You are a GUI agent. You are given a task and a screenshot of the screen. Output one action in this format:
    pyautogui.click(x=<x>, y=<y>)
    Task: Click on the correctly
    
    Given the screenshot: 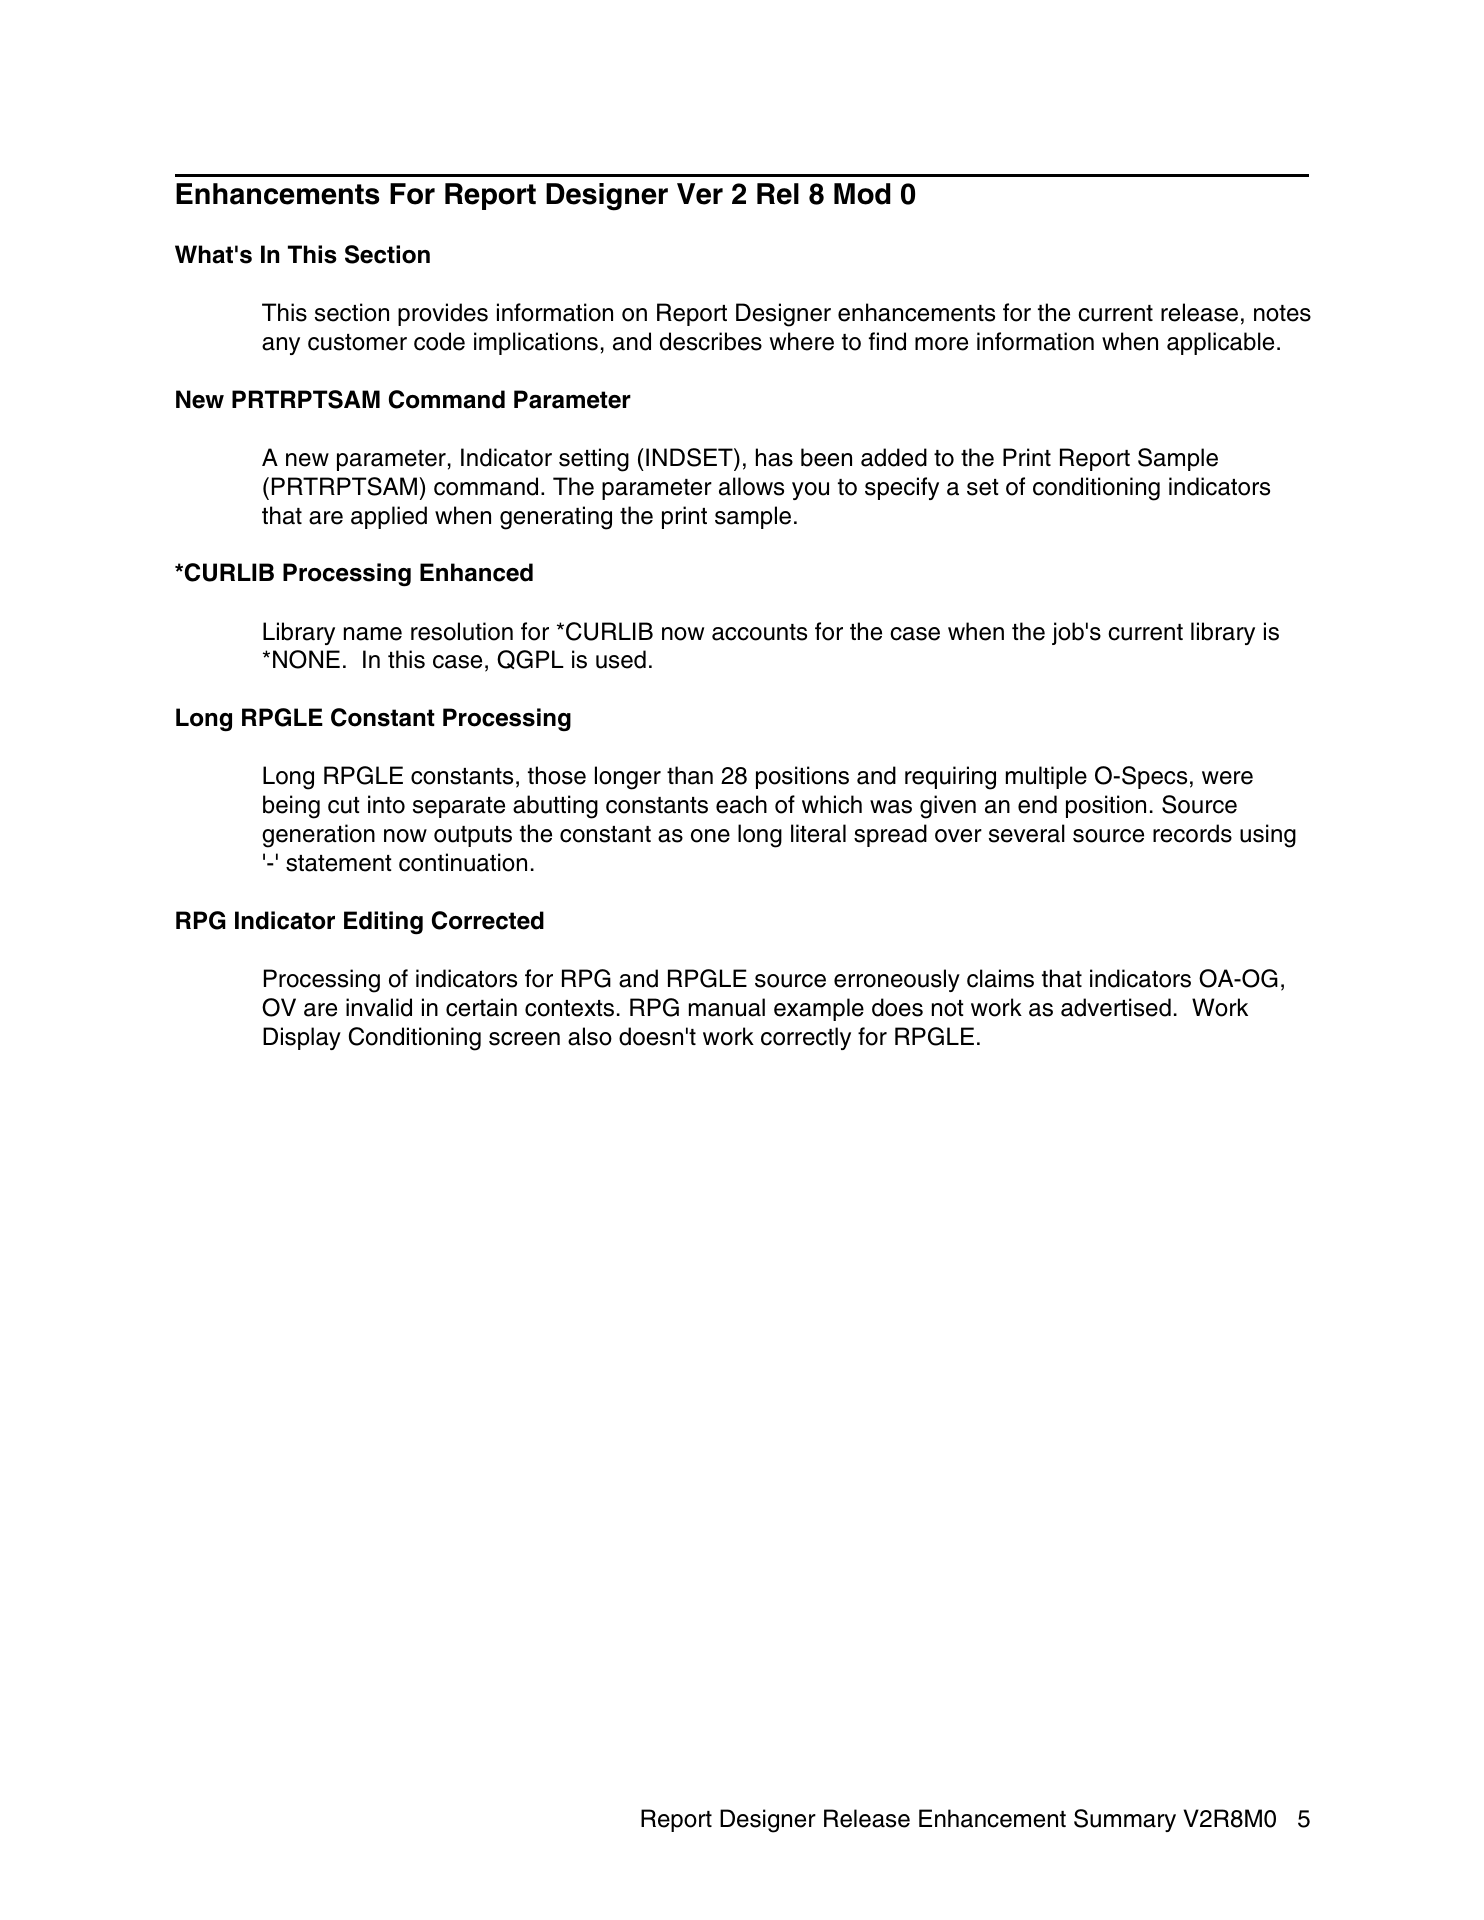 What is the action you would take?
    pyautogui.click(x=806, y=1038)
